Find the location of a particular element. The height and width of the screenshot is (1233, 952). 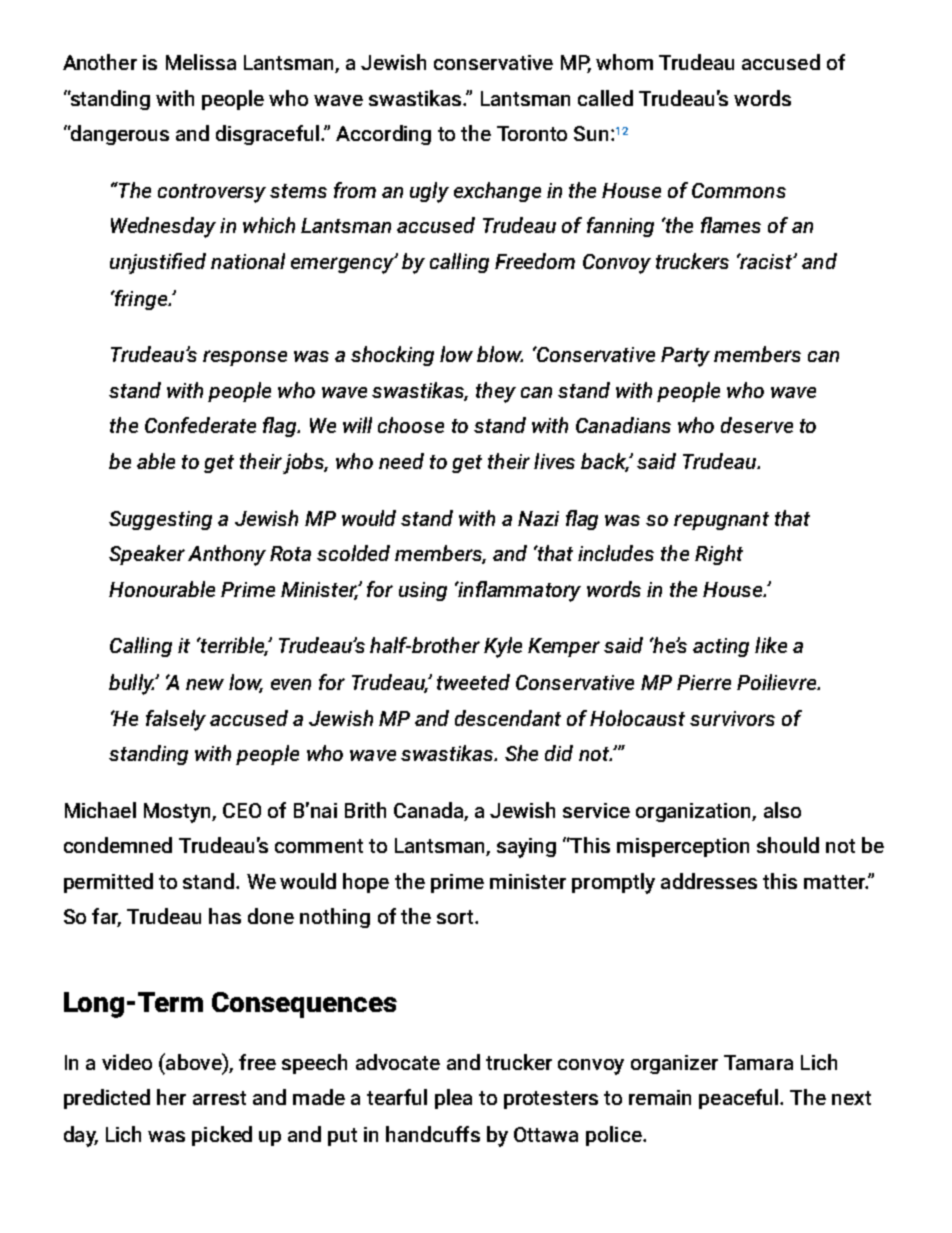

Commons is located at coordinates (739, 190).
